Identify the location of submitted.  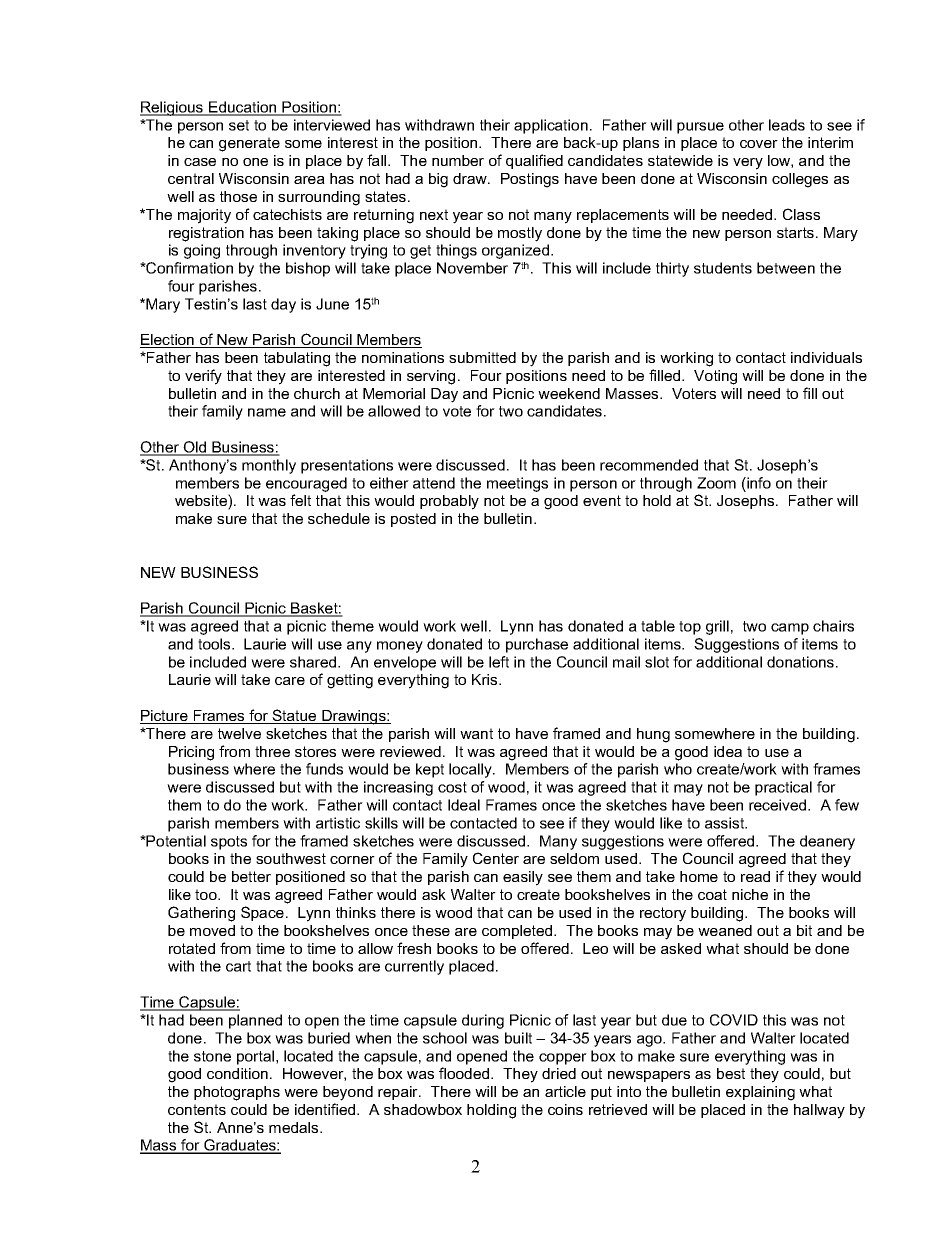
(482, 357).
